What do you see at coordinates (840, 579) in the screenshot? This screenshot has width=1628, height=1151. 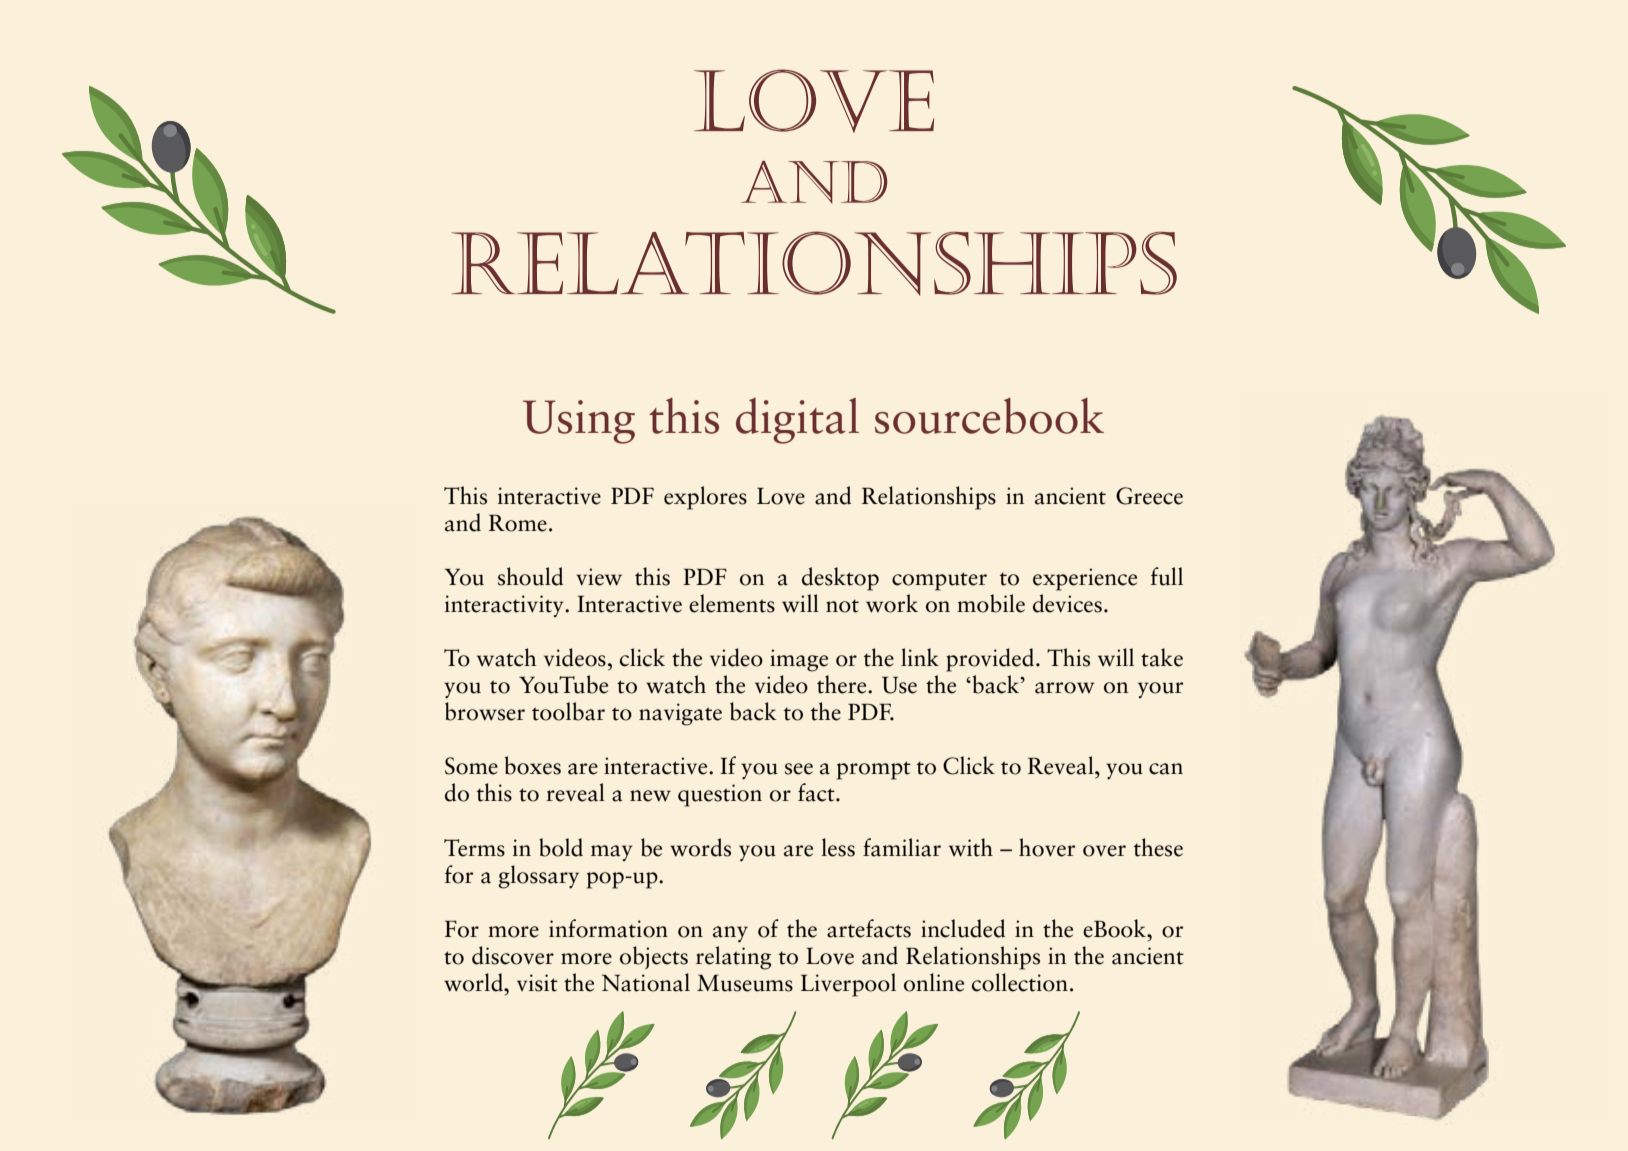 I see `desktop` at bounding box center [840, 579].
